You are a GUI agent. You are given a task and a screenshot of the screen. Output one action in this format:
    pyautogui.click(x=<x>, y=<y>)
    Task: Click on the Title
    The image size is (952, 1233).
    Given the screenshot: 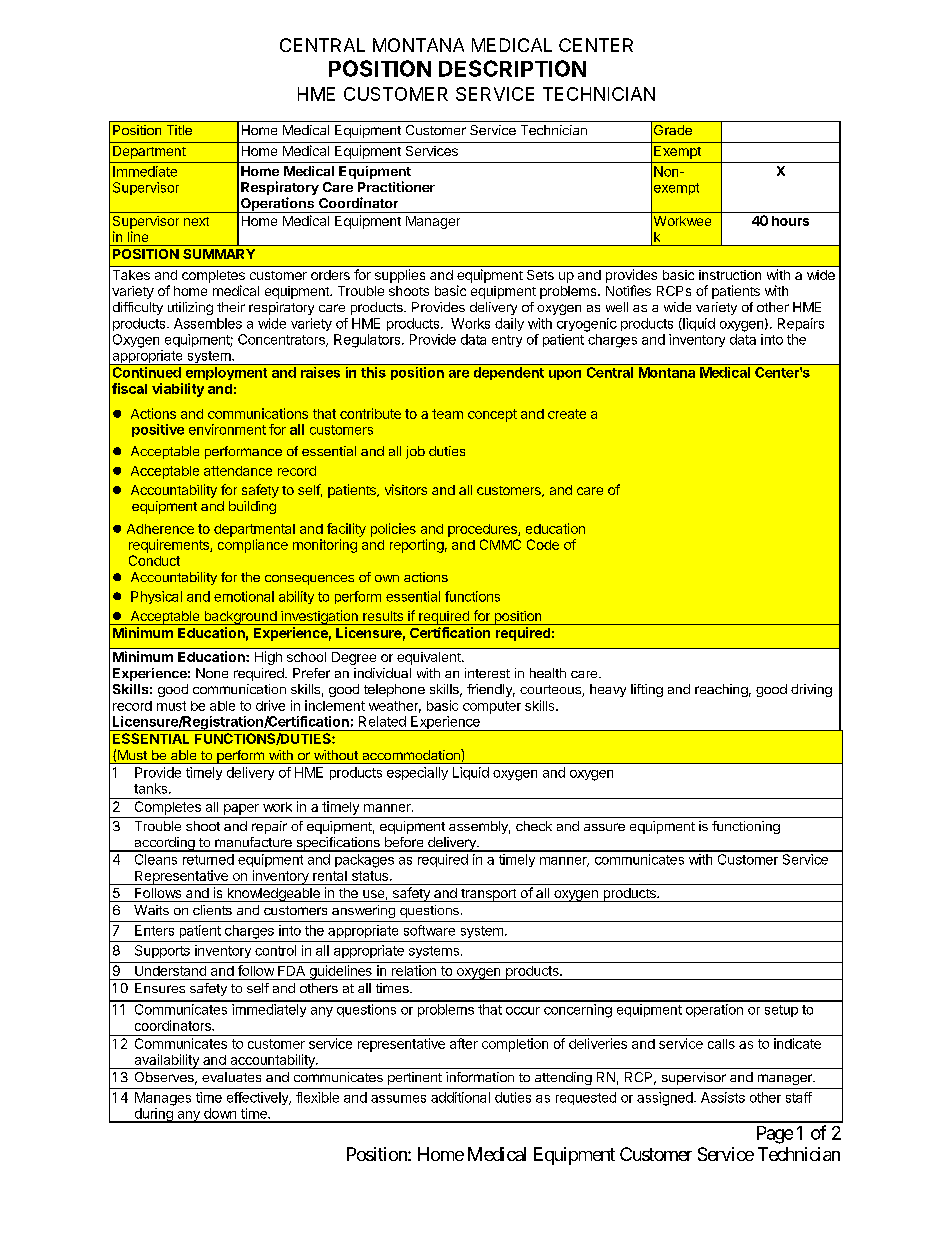 What is the action you would take?
    pyautogui.click(x=179, y=130)
